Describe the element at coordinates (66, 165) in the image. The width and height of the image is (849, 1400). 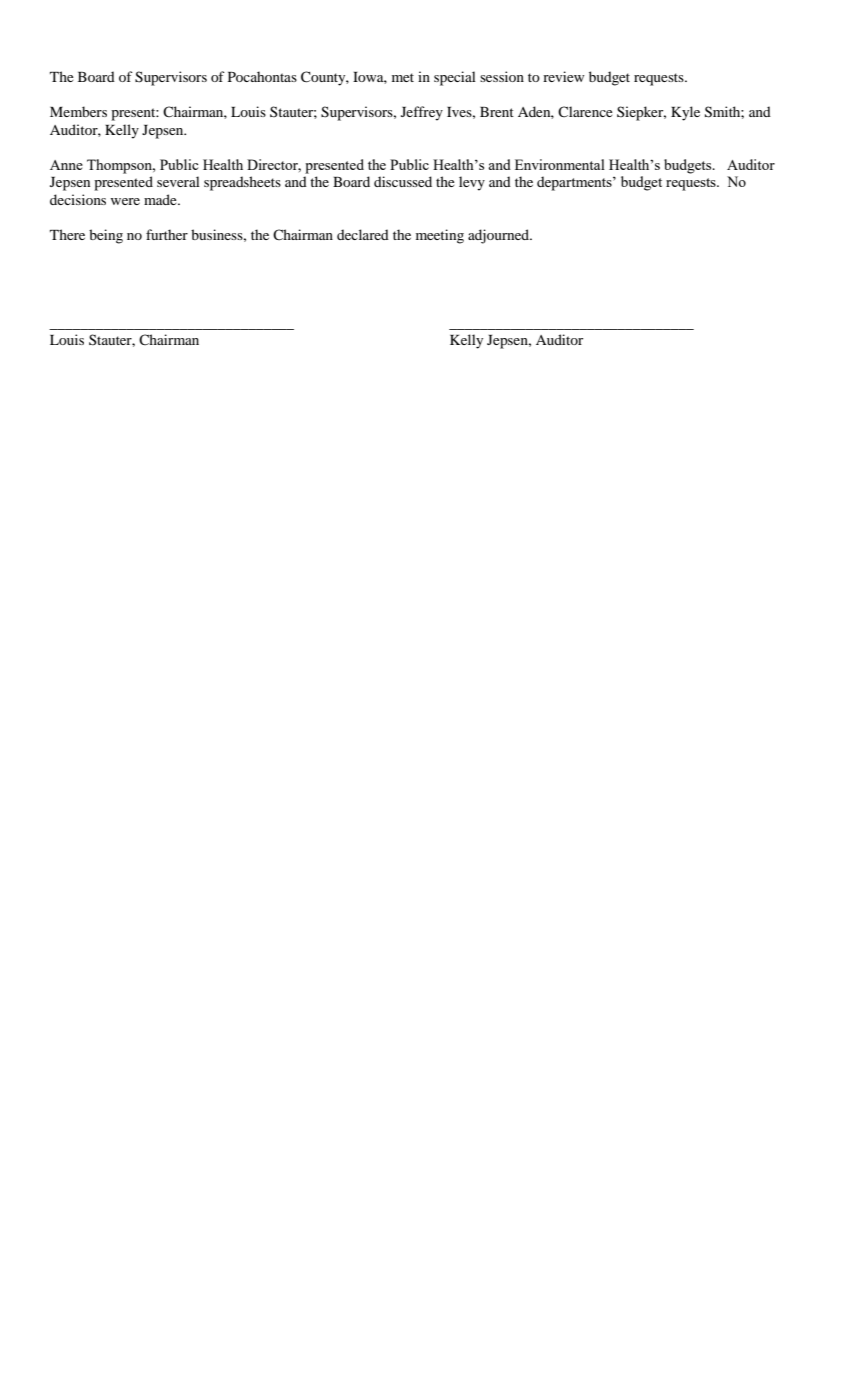
I see `Anne` at that location.
